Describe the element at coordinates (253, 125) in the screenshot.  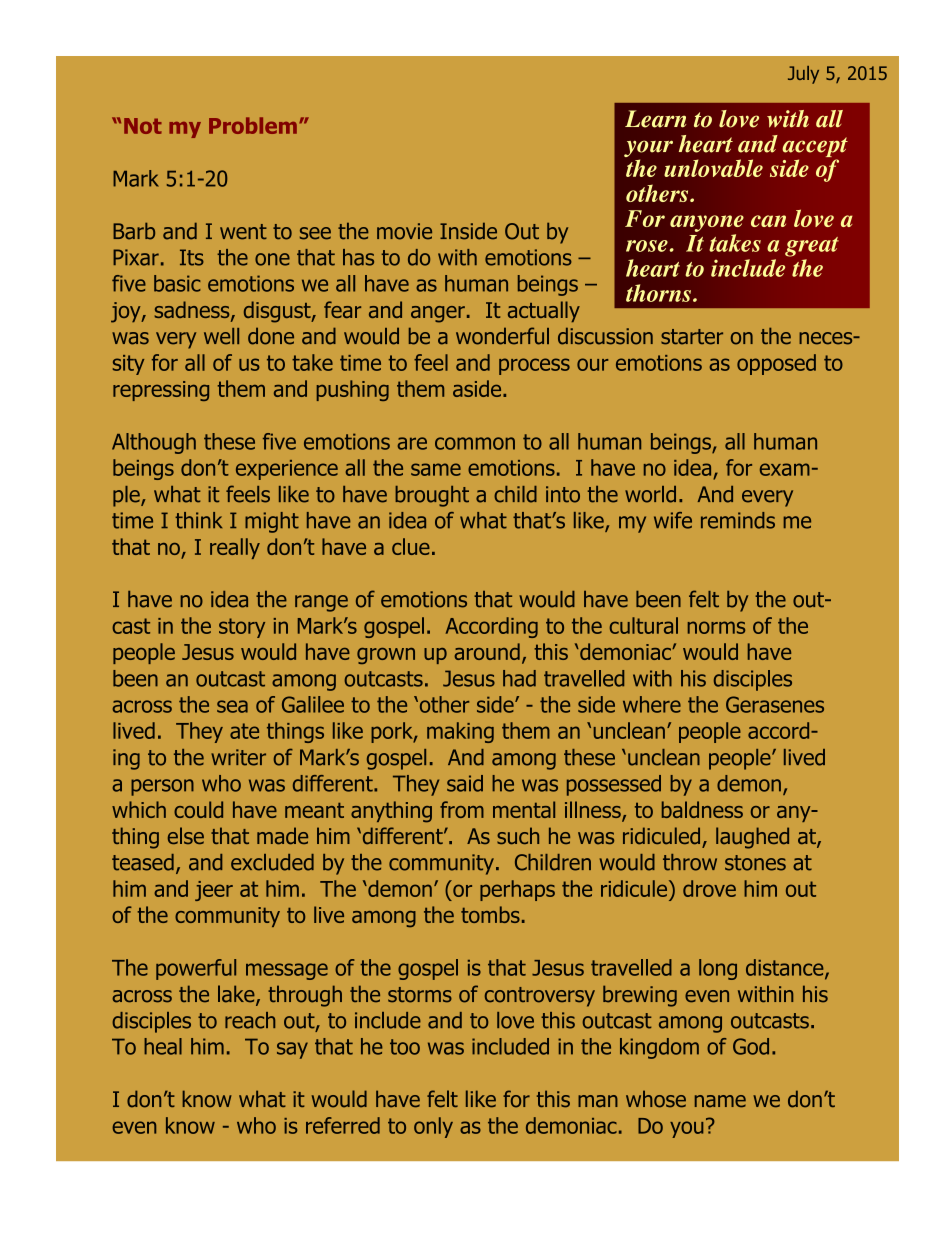
I see `Problem` at that location.
